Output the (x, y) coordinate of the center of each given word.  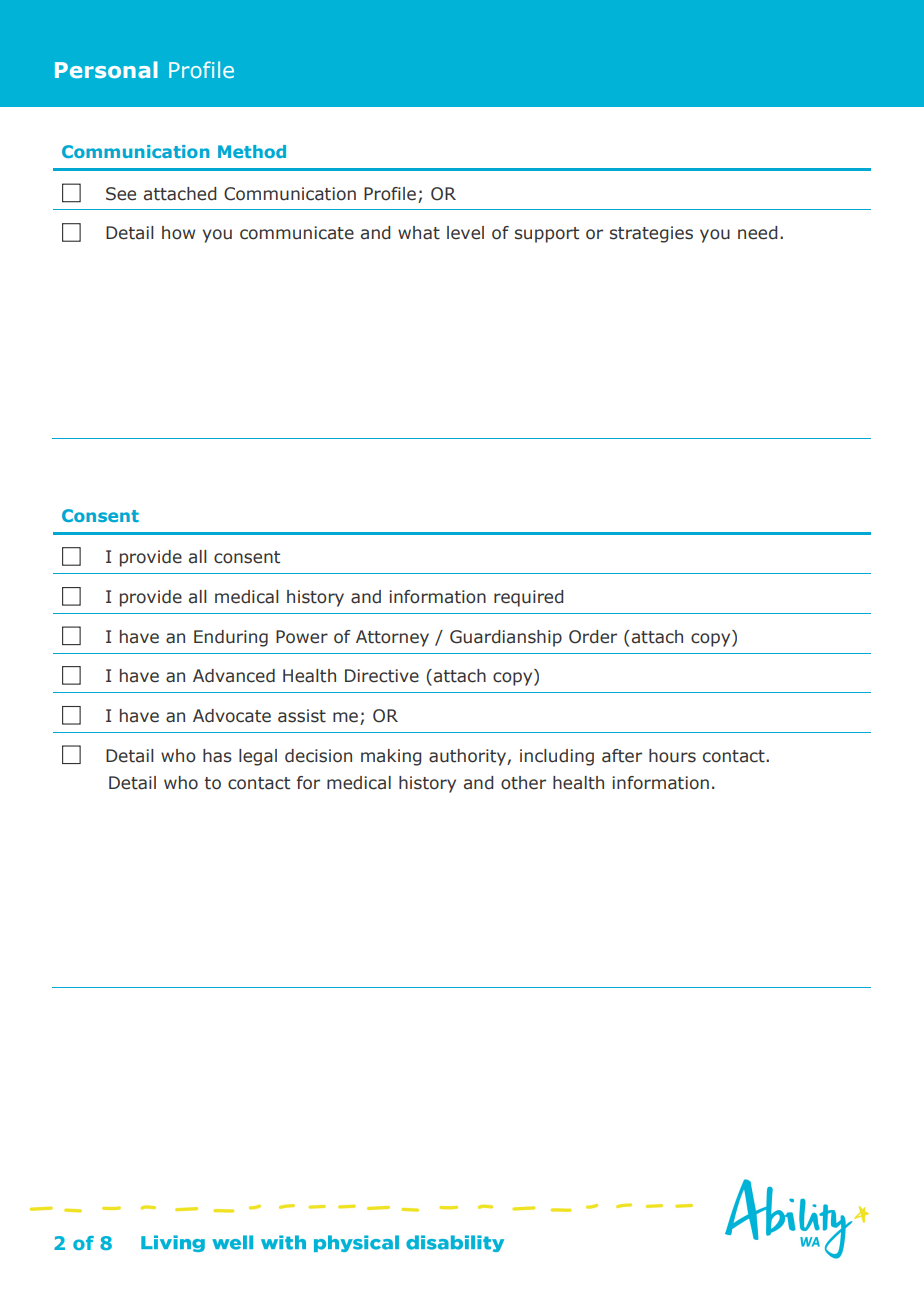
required (528, 598)
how (178, 233)
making (391, 757)
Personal (106, 69)
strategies (651, 234)
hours (672, 756)
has (217, 756)
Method (252, 151)
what (419, 233)
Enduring (231, 638)
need (757, 233)
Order (593, 637)
